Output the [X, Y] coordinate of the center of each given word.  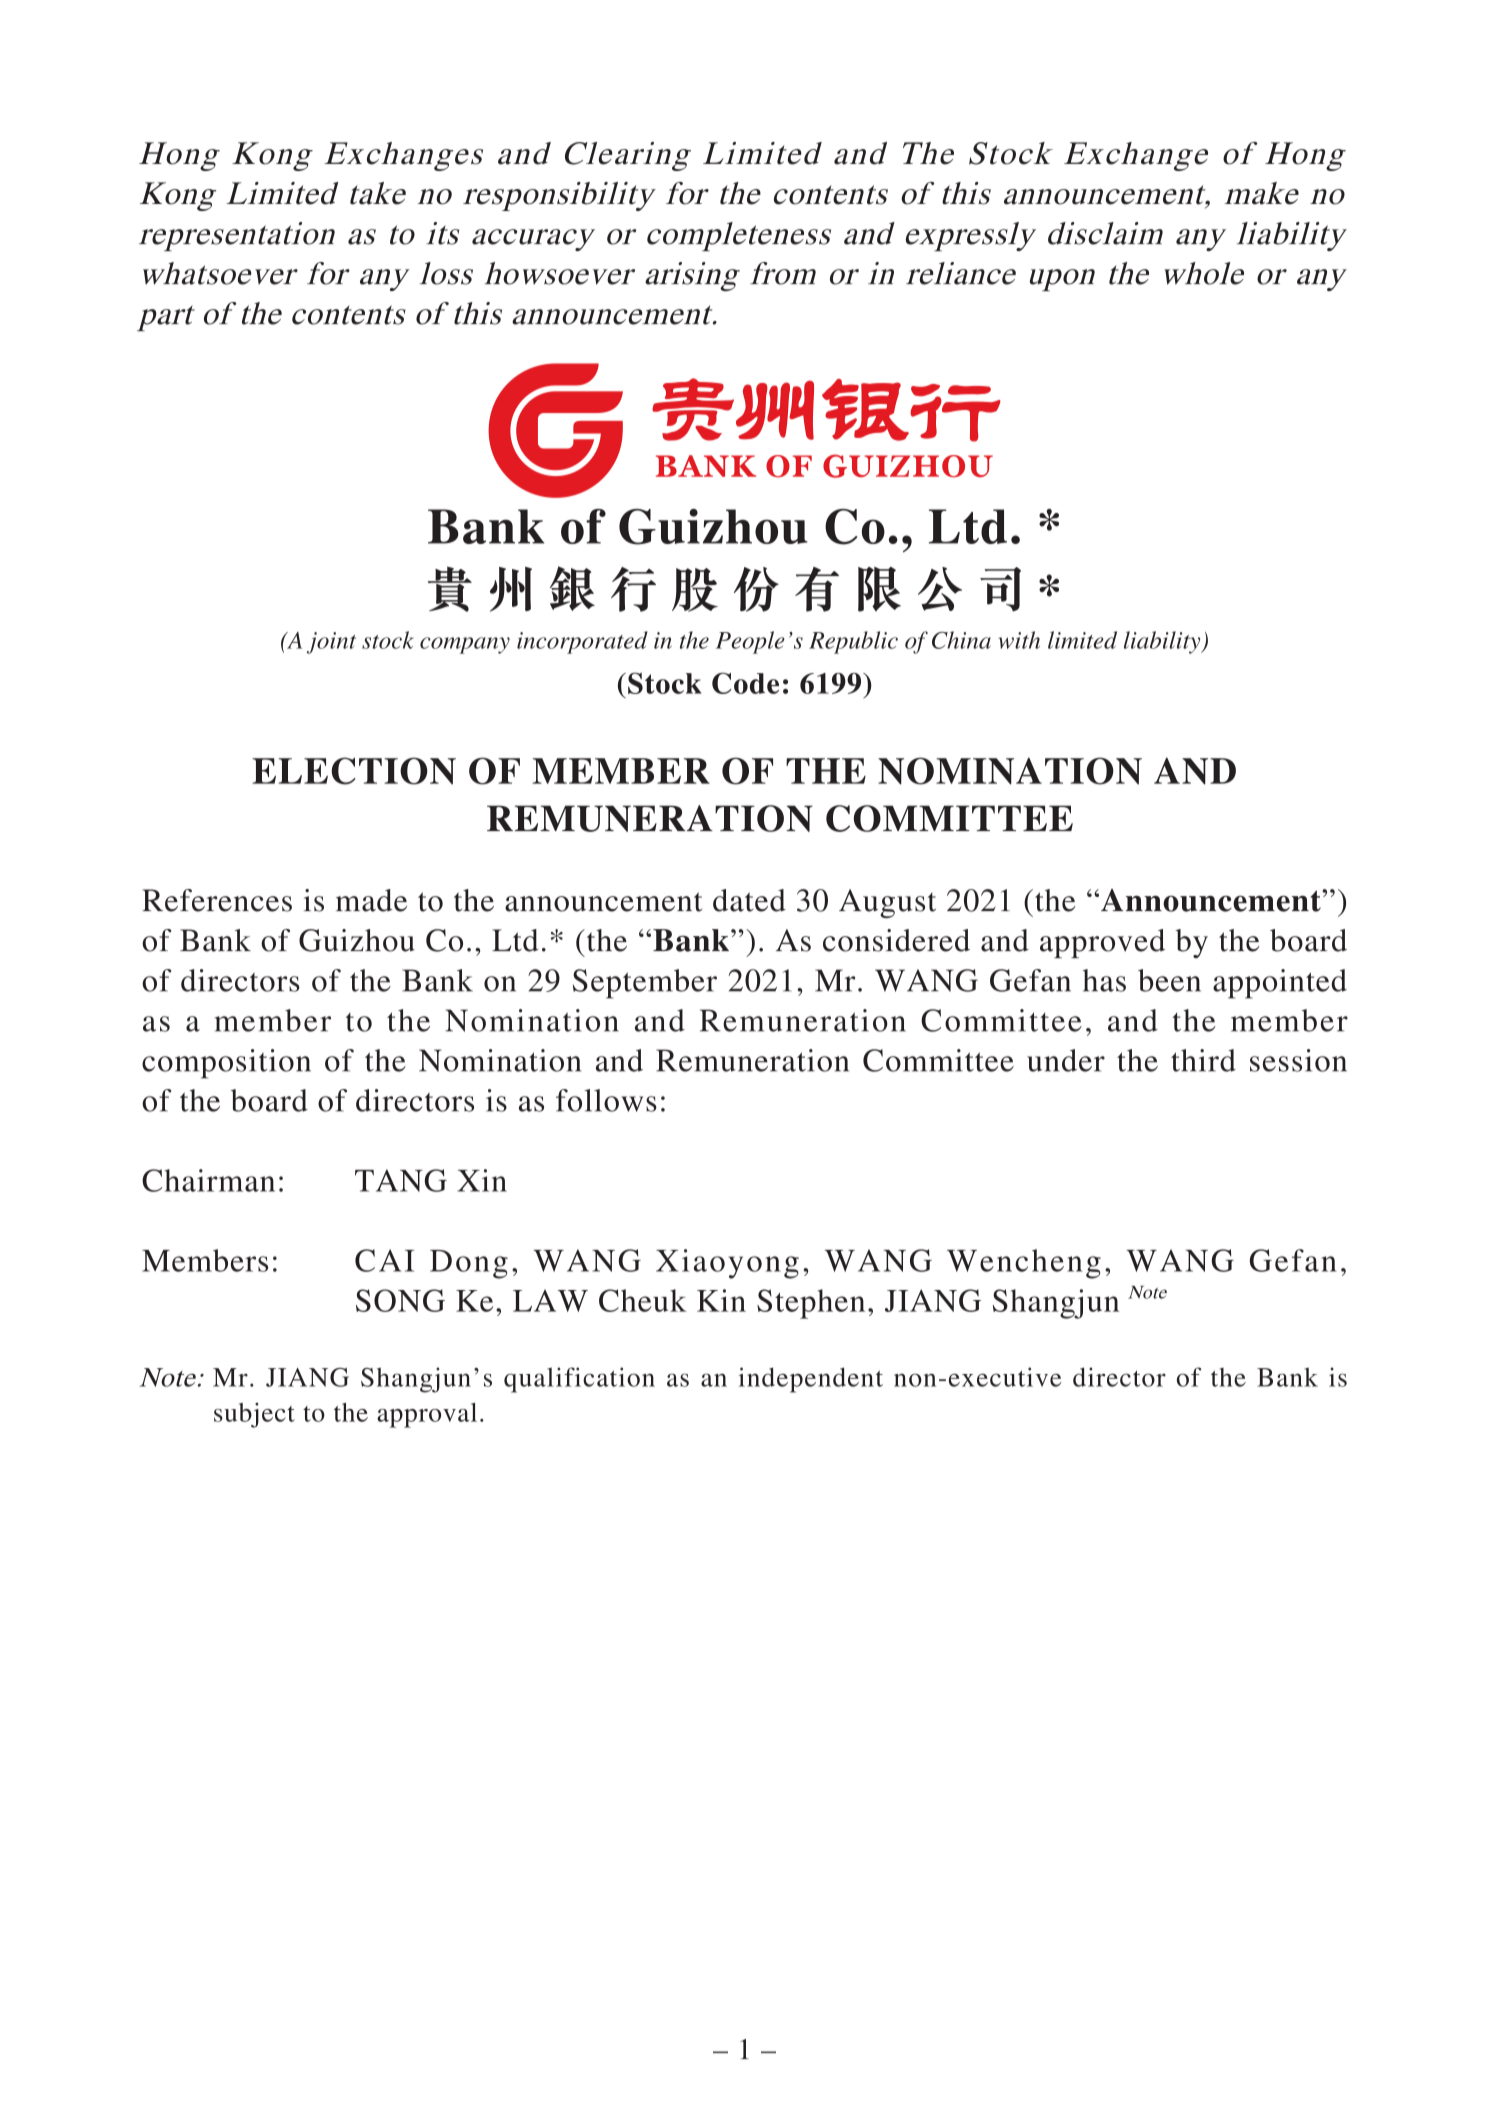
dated [749, 900]
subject [254, 1415]
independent [811, 1380]
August [887, 903]
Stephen [811, 1304]
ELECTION [354, 771]
